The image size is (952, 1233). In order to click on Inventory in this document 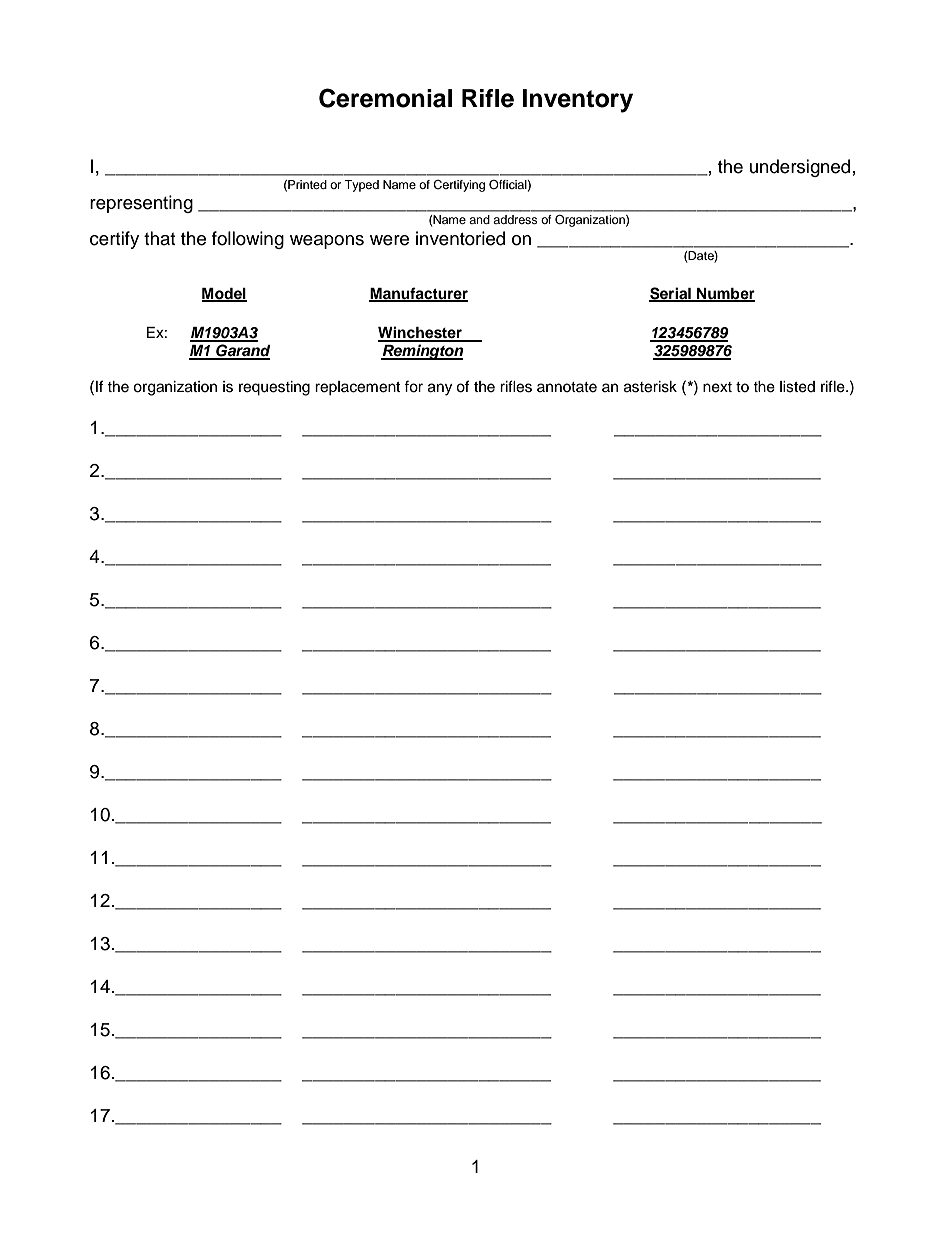, I will do `click(577, 101)`.
